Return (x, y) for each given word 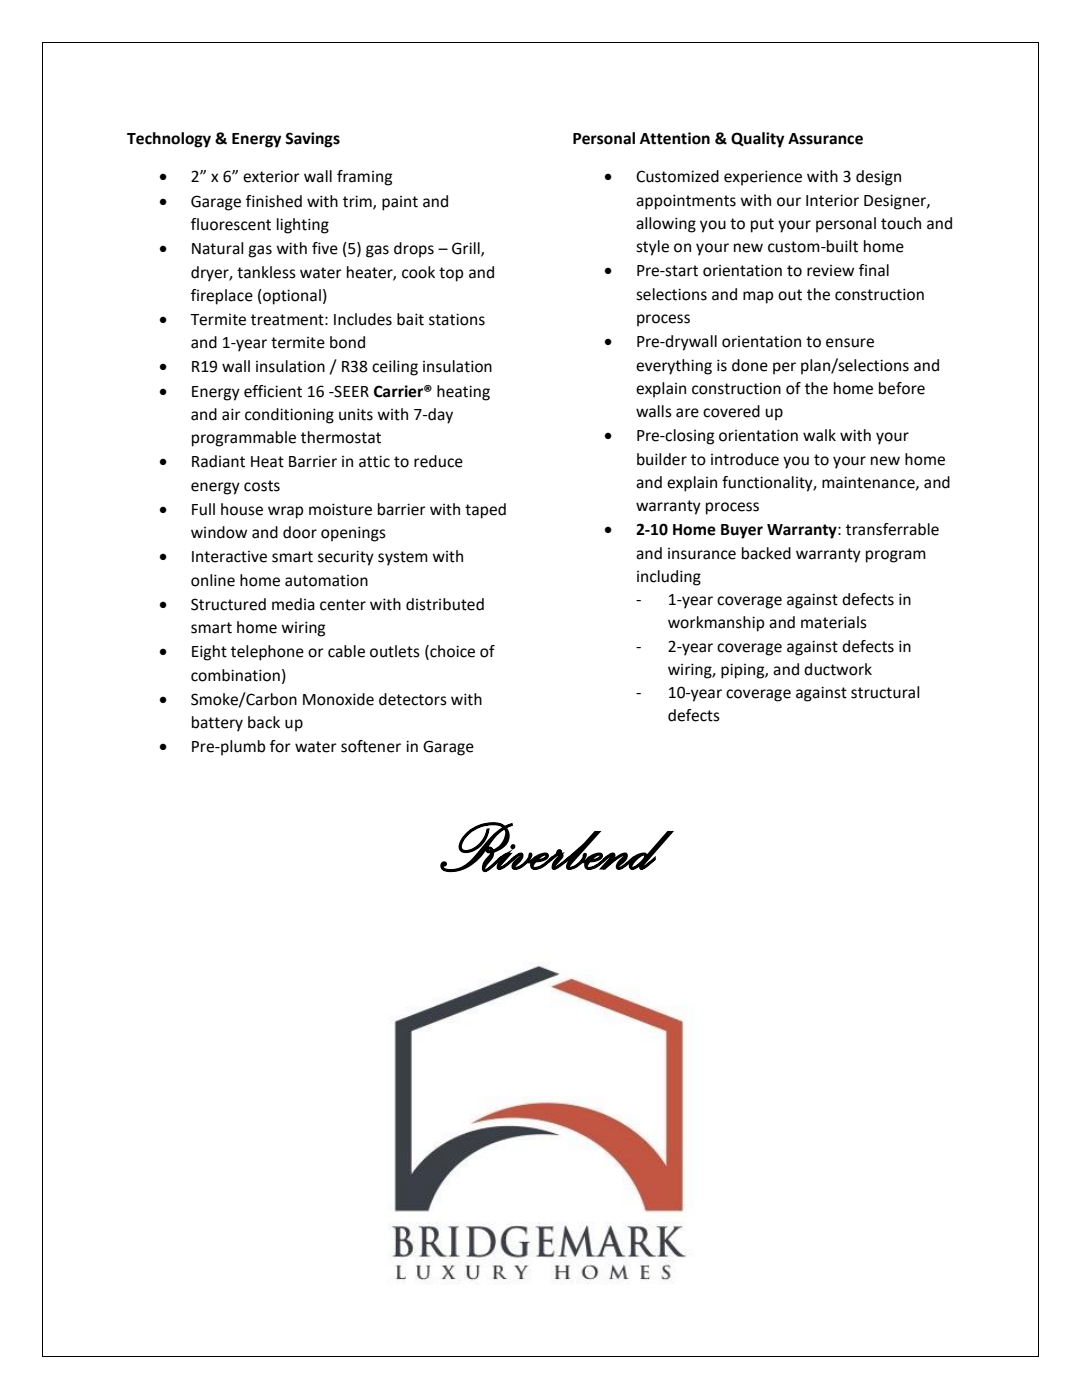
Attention (675, 138)
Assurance (825, 139)
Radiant (218, 461)
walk (819, 435)
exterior (271, 177)
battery (217, 724)
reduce (438, 461)
